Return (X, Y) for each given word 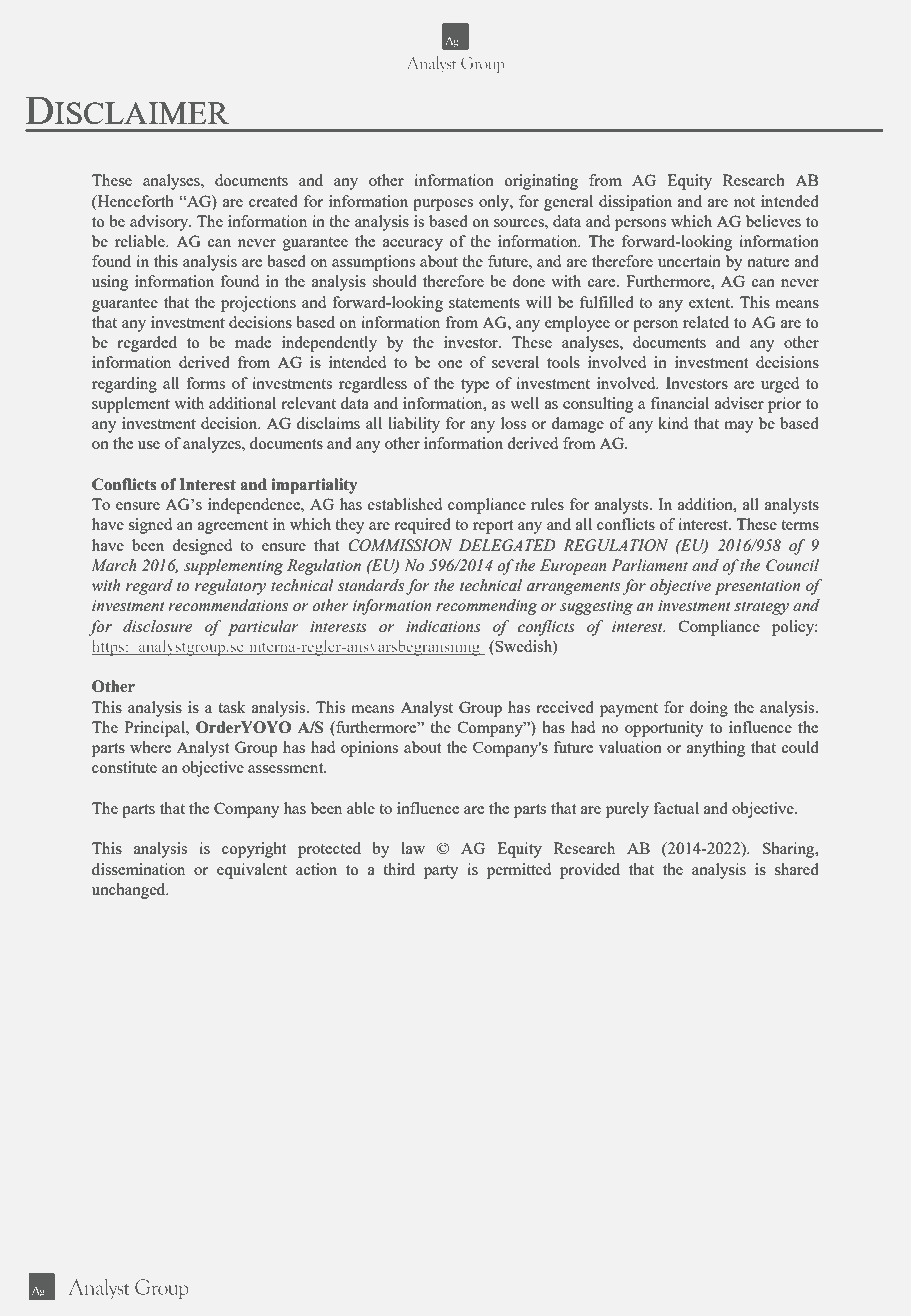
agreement (233, 527)
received (565, 707)
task (232, 707)
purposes (443, 205)
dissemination (138, 869)
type (475, 386)
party (441, 872)
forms (205, 383)
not (744, 202)
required (422, 526)
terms (800, 525)
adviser (739, 403)
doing (708, 709)
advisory (160, 223)
